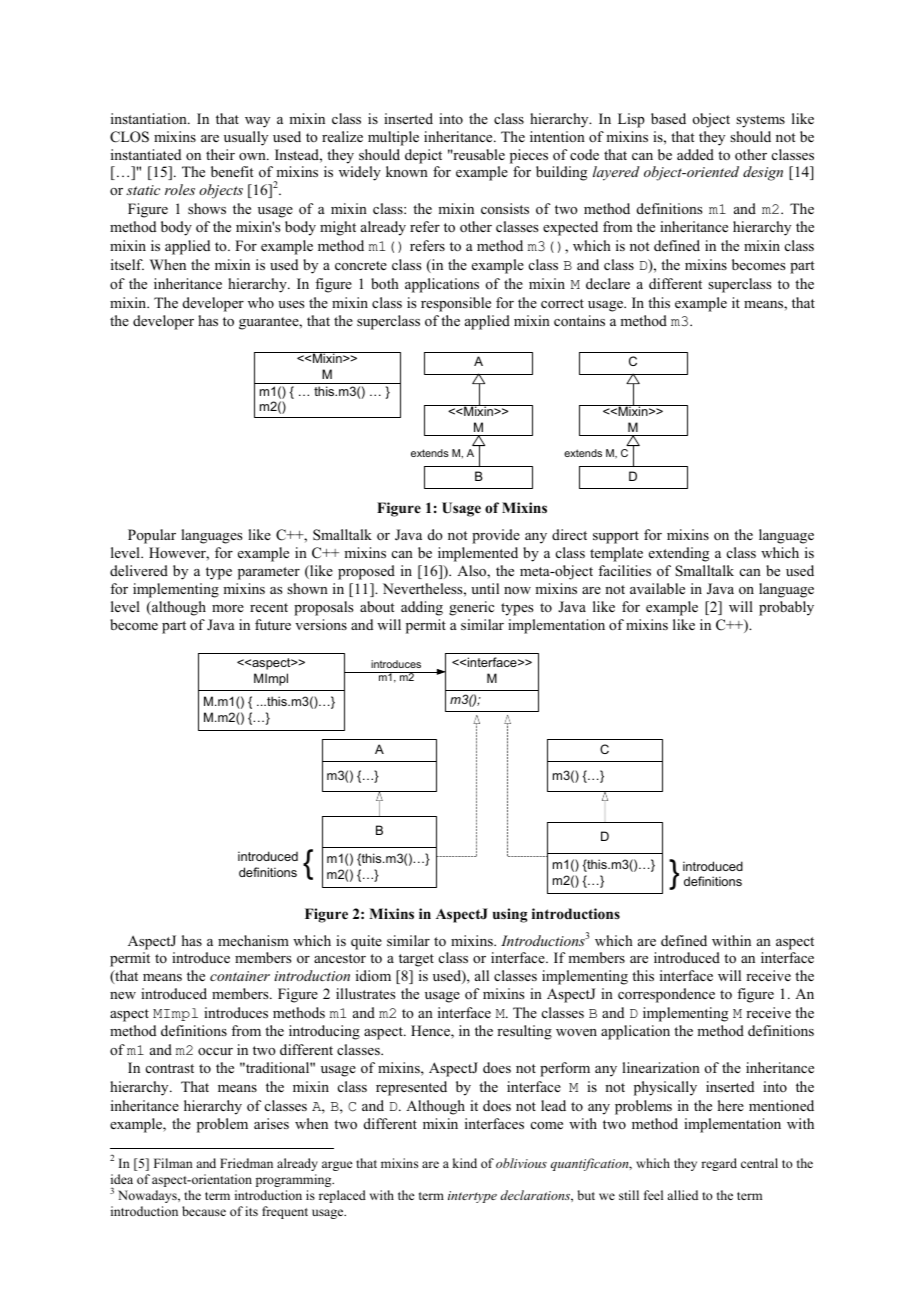 This image has width=924, height=1308. What do you see at coordinates (220, 154) in the image?
I see `their` at bounding box center [220, 154].
